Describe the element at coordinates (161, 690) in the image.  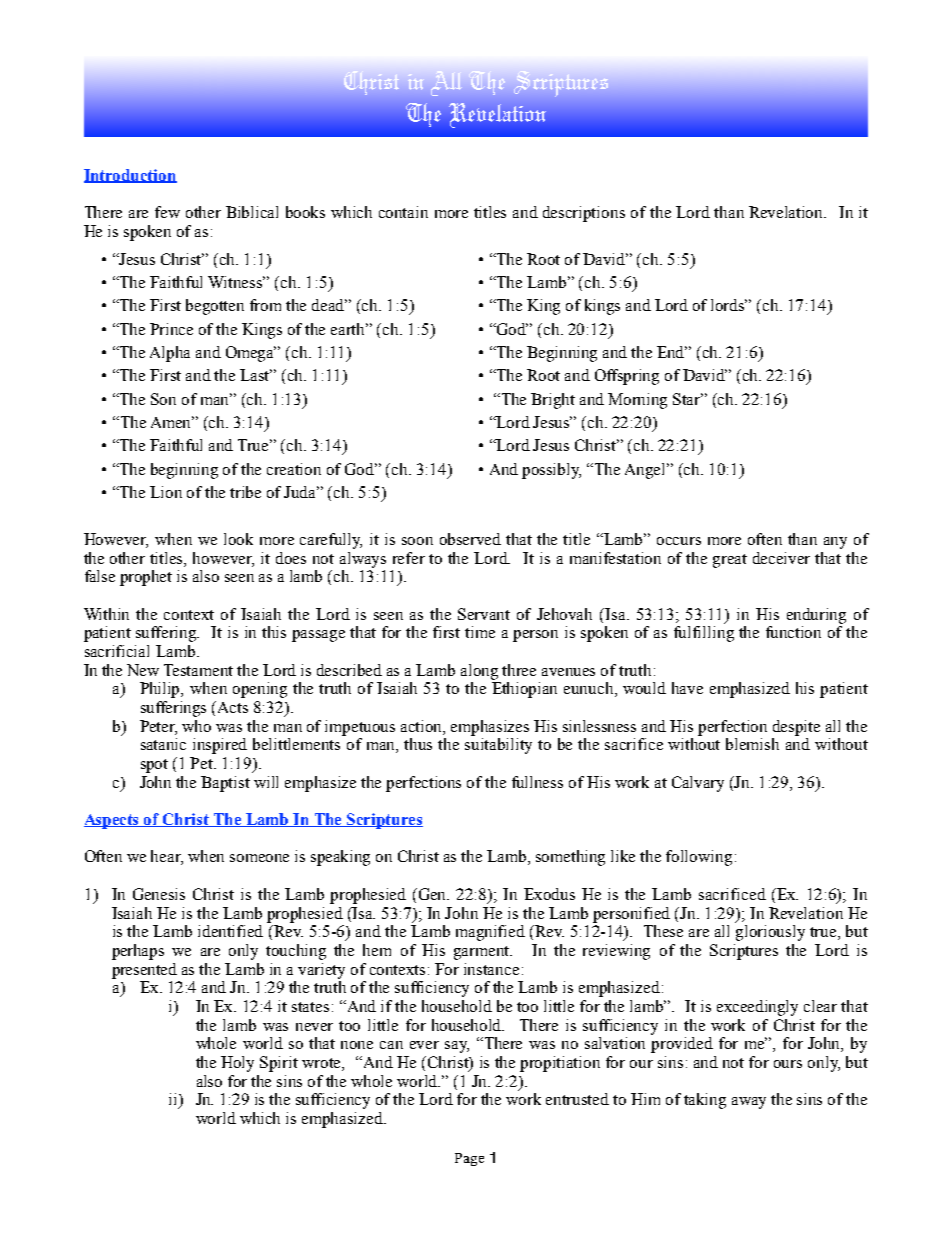
I see `Philip` at that location.
